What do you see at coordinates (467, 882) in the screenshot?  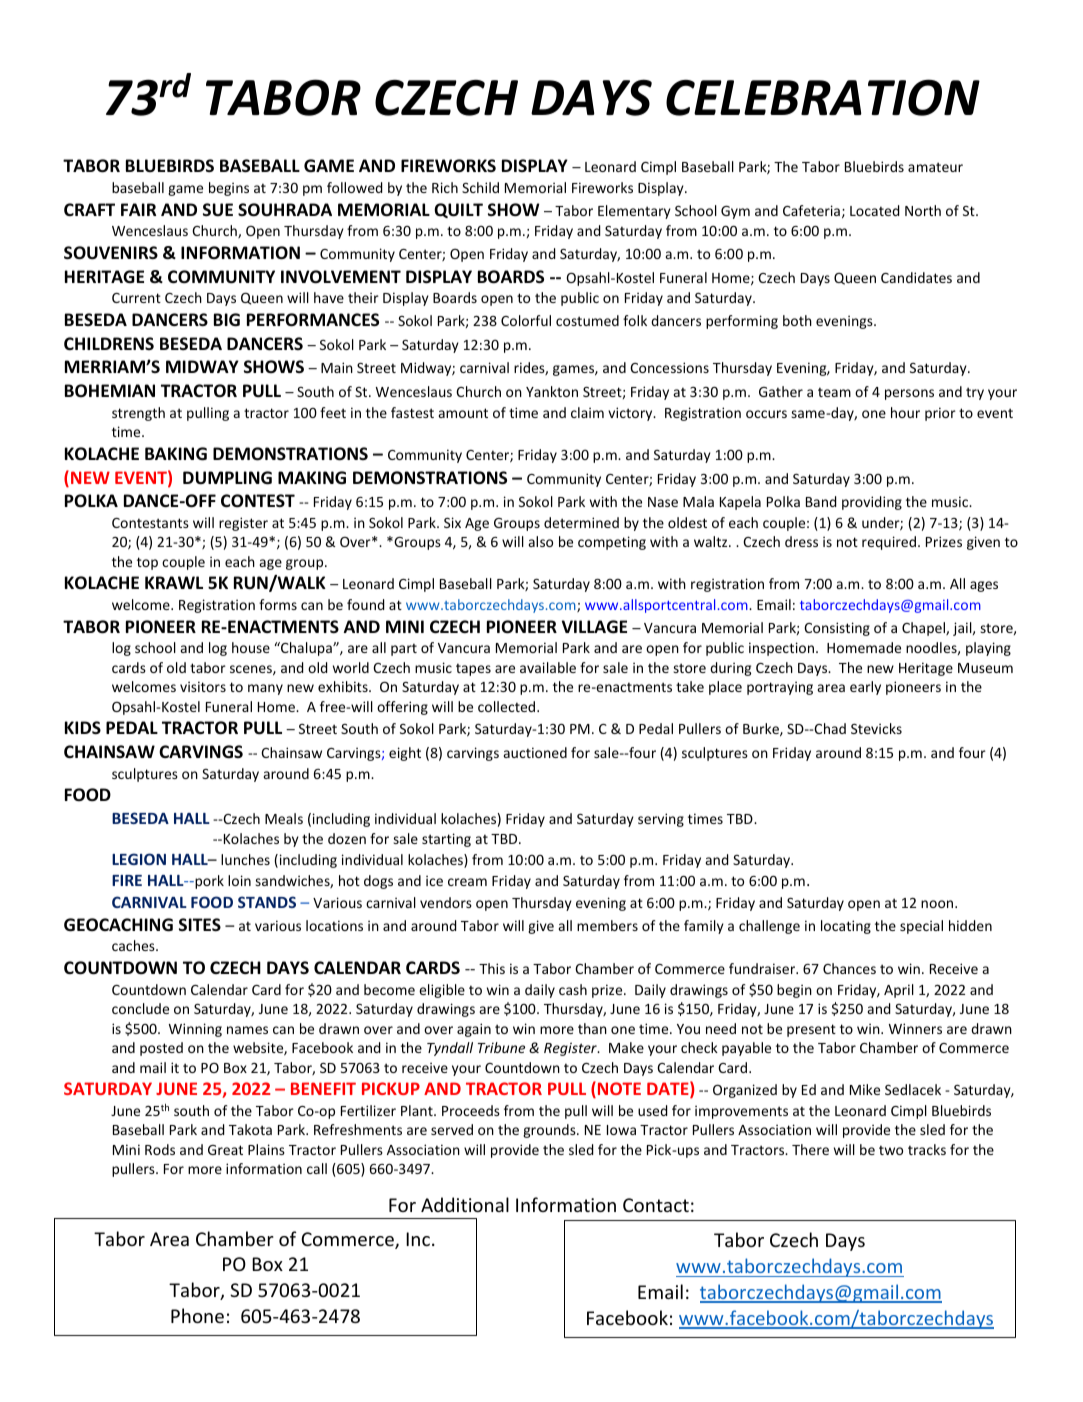 I see `cream` at bounding box center [467, 882].
